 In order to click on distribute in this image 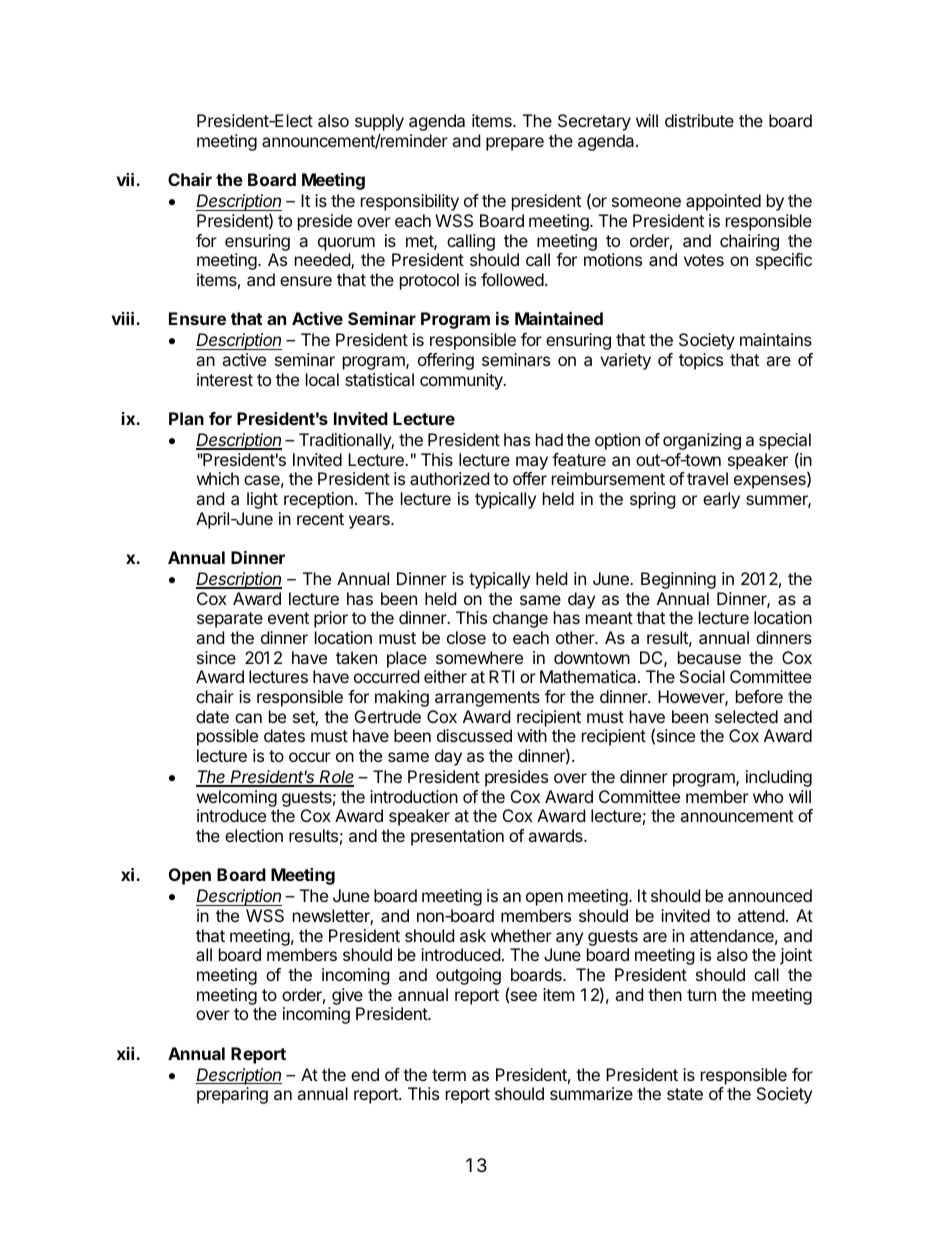, I will do `click(699, 120)`.
